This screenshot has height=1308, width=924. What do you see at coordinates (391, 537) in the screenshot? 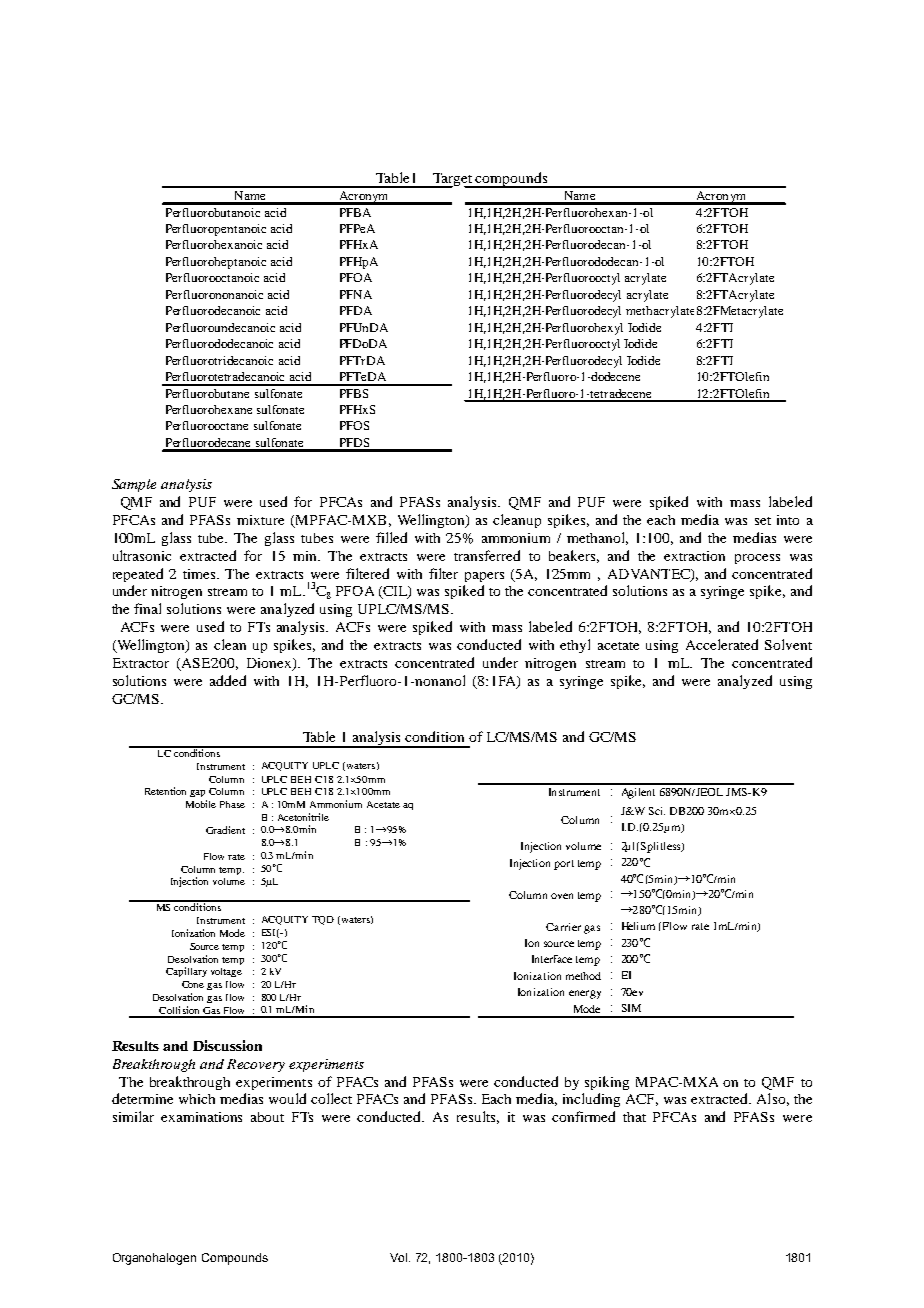
I see `filled` at bounding box center [391, 537].
